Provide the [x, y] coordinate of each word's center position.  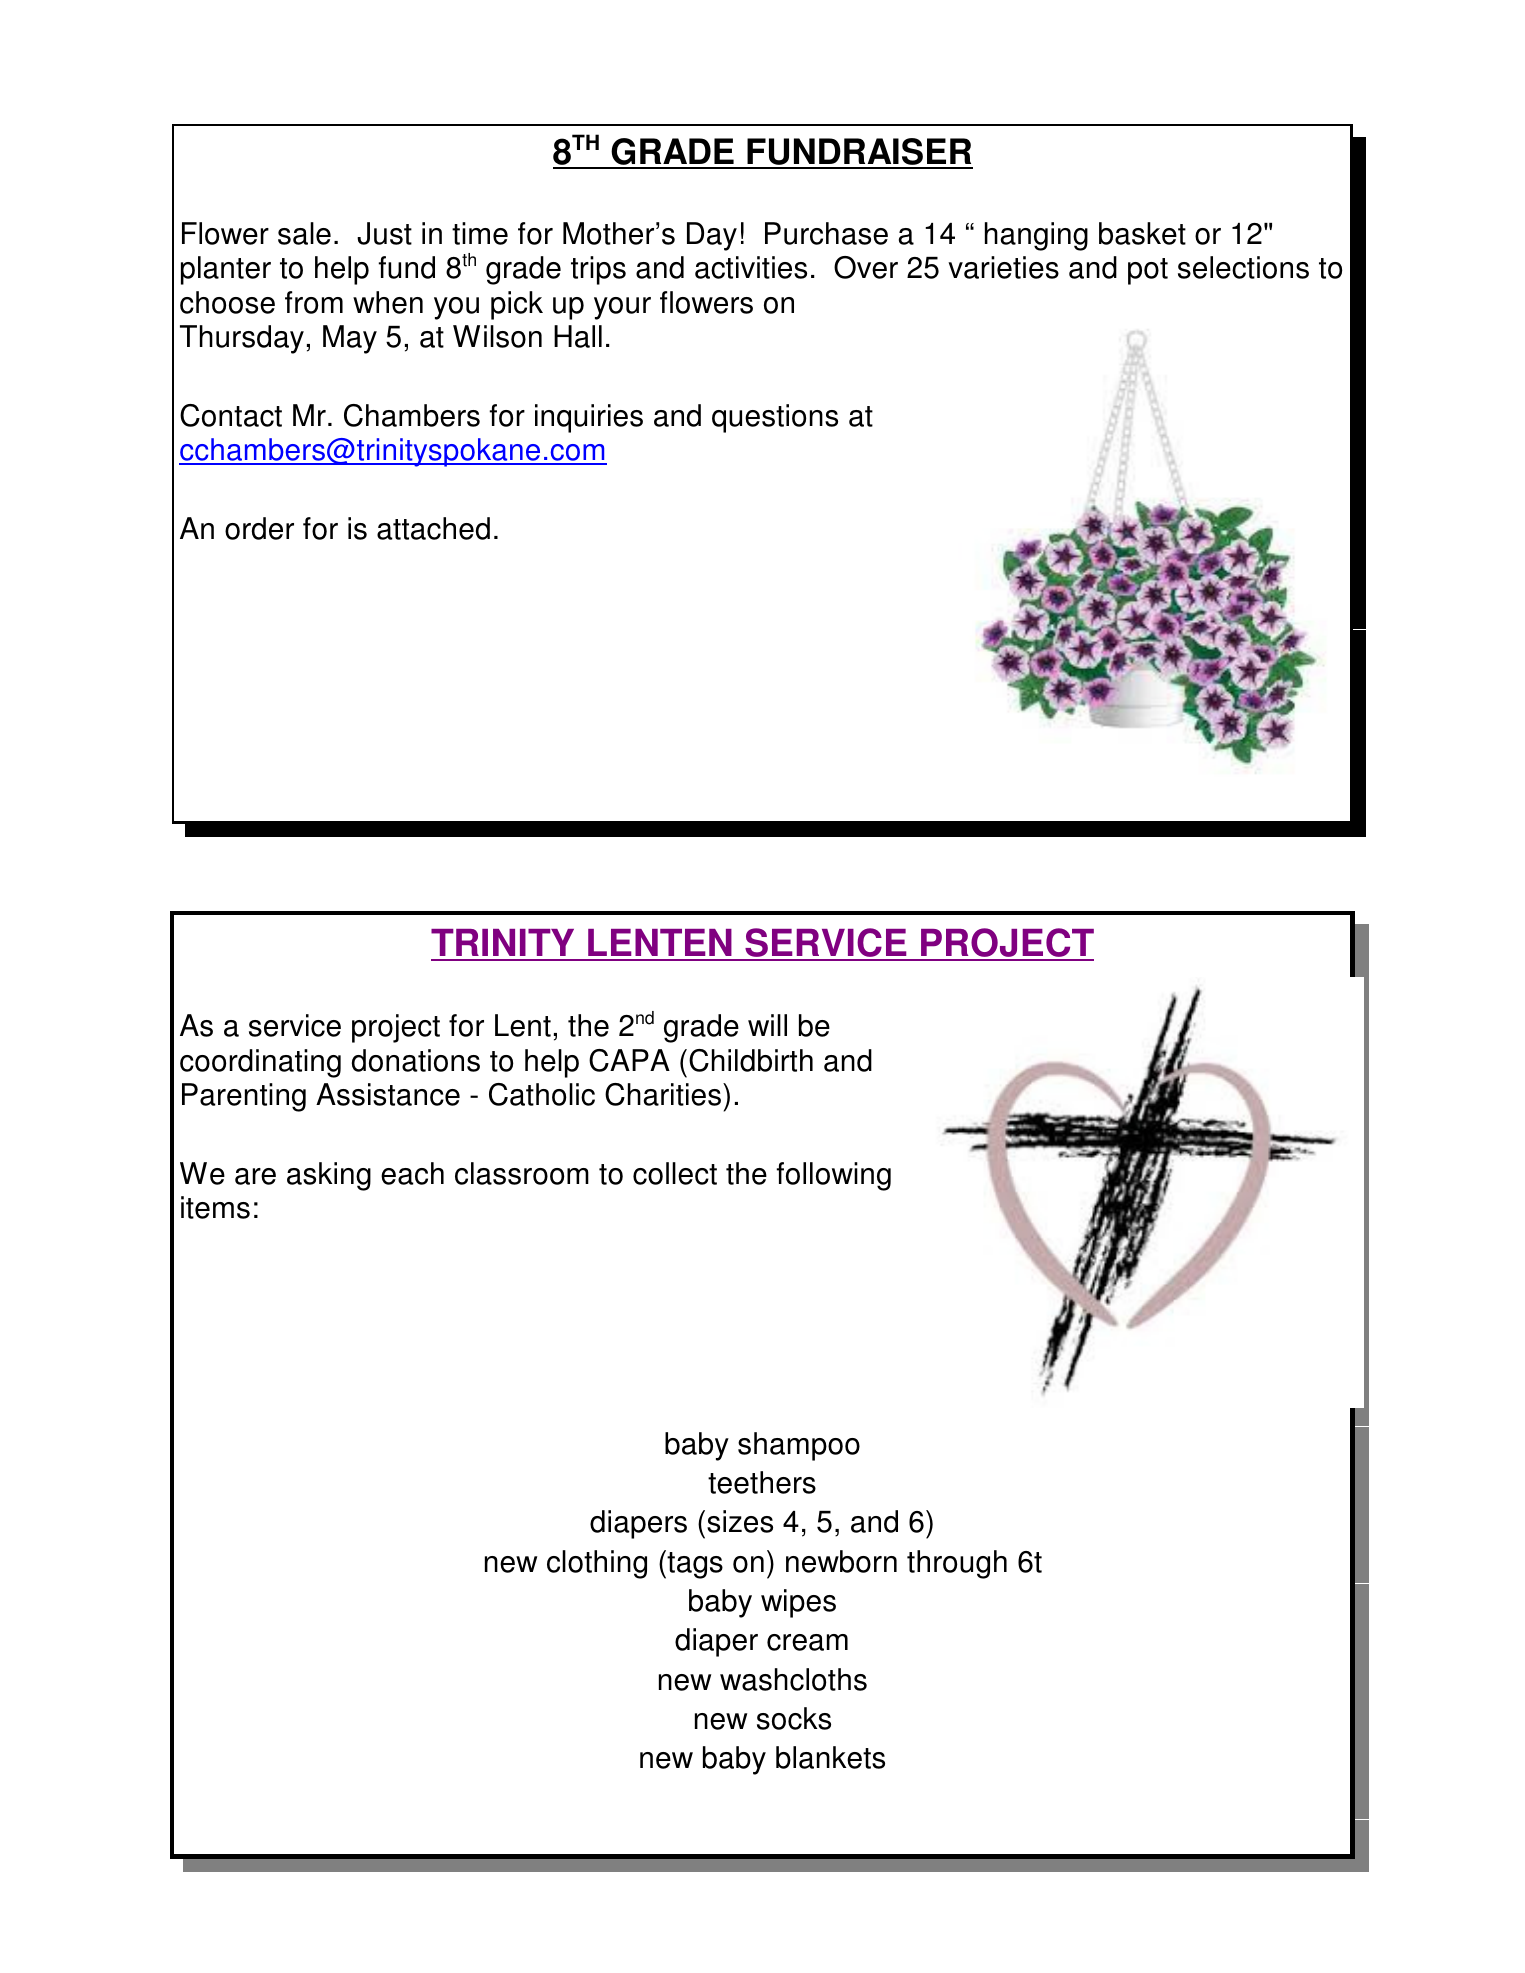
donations [416, 1060]
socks [794, 1718]
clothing [597, 1564]
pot [1148, 271]
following [833, 1176]
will [767, 1025]
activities [751, 267]
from [314, 302]
